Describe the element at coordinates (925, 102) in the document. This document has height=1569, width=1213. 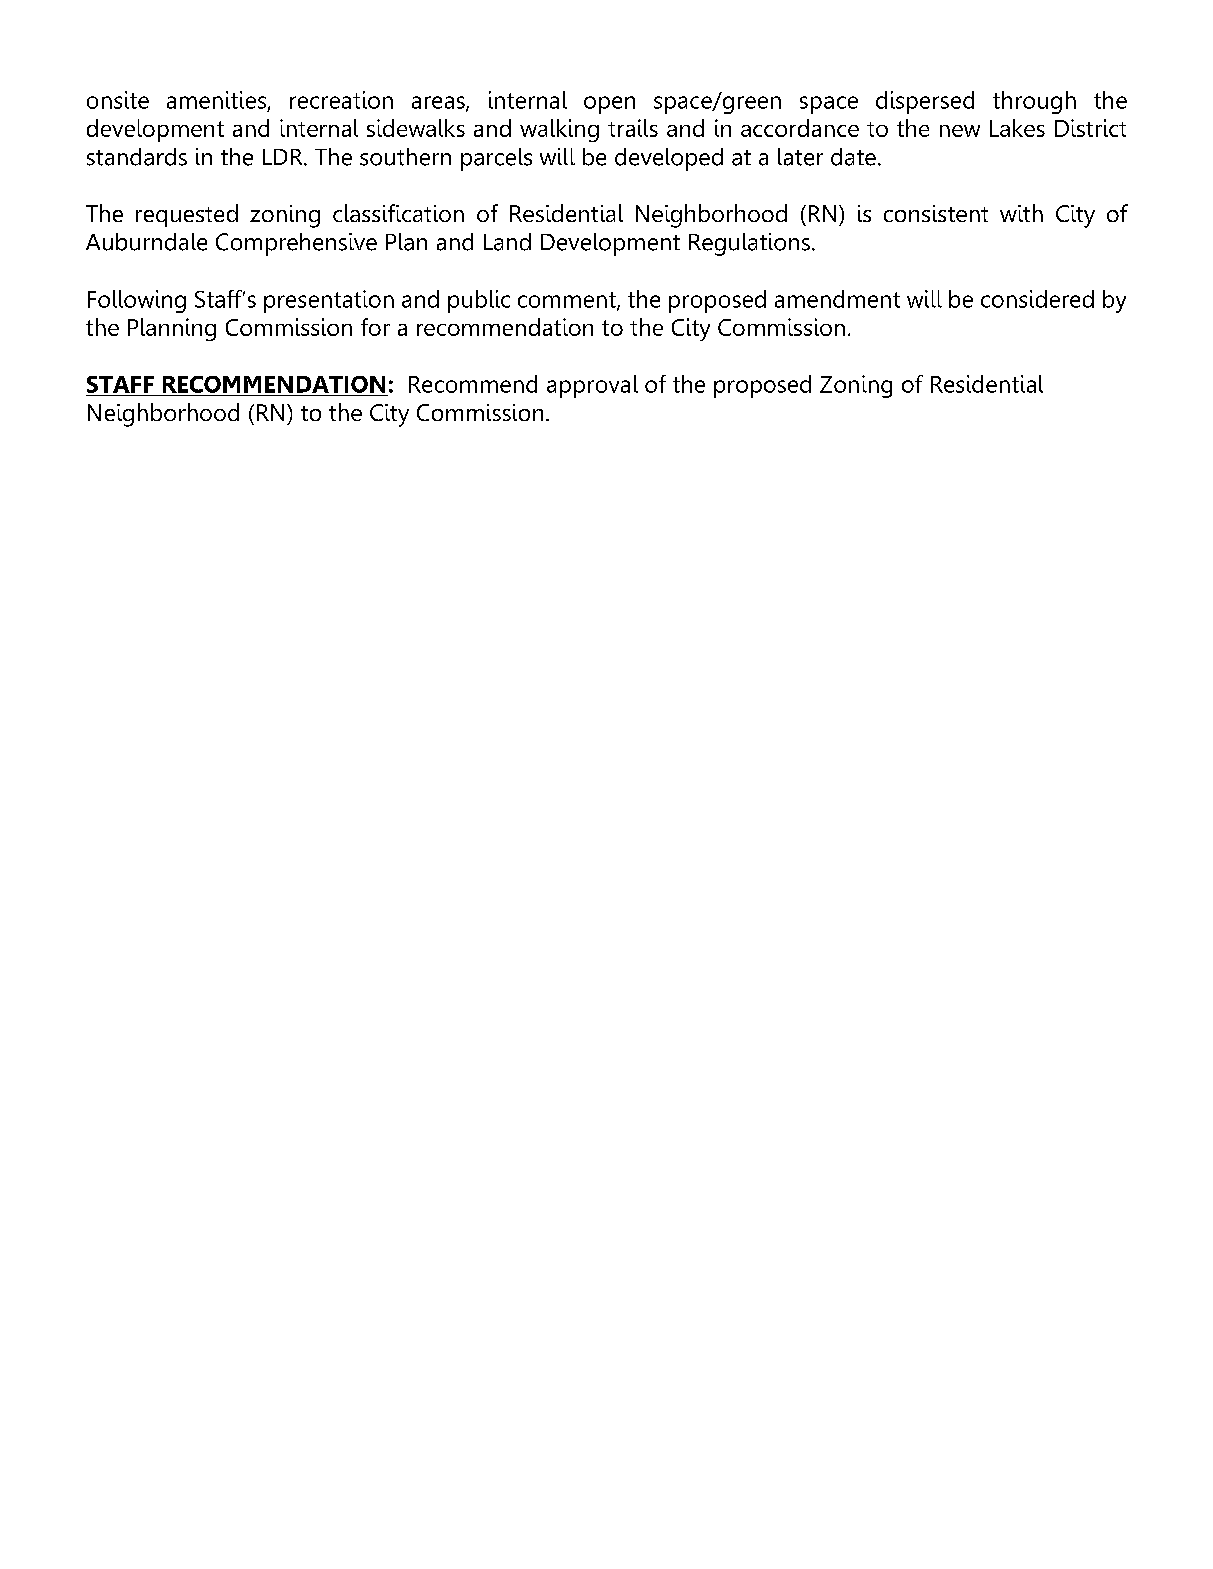
I see `dispersed` at that location.
